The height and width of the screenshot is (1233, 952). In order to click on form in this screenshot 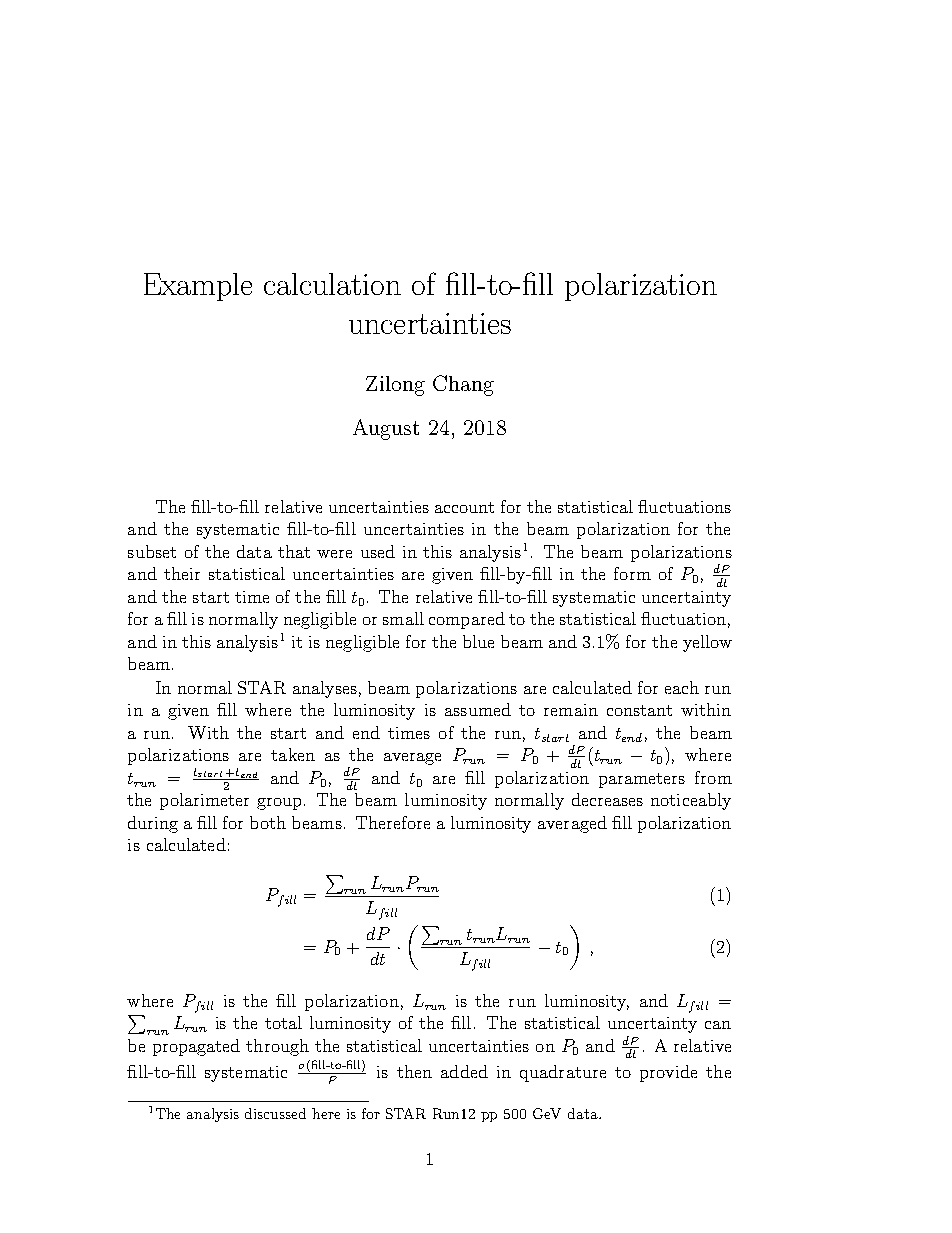, I will do `click(632, 573)`.
